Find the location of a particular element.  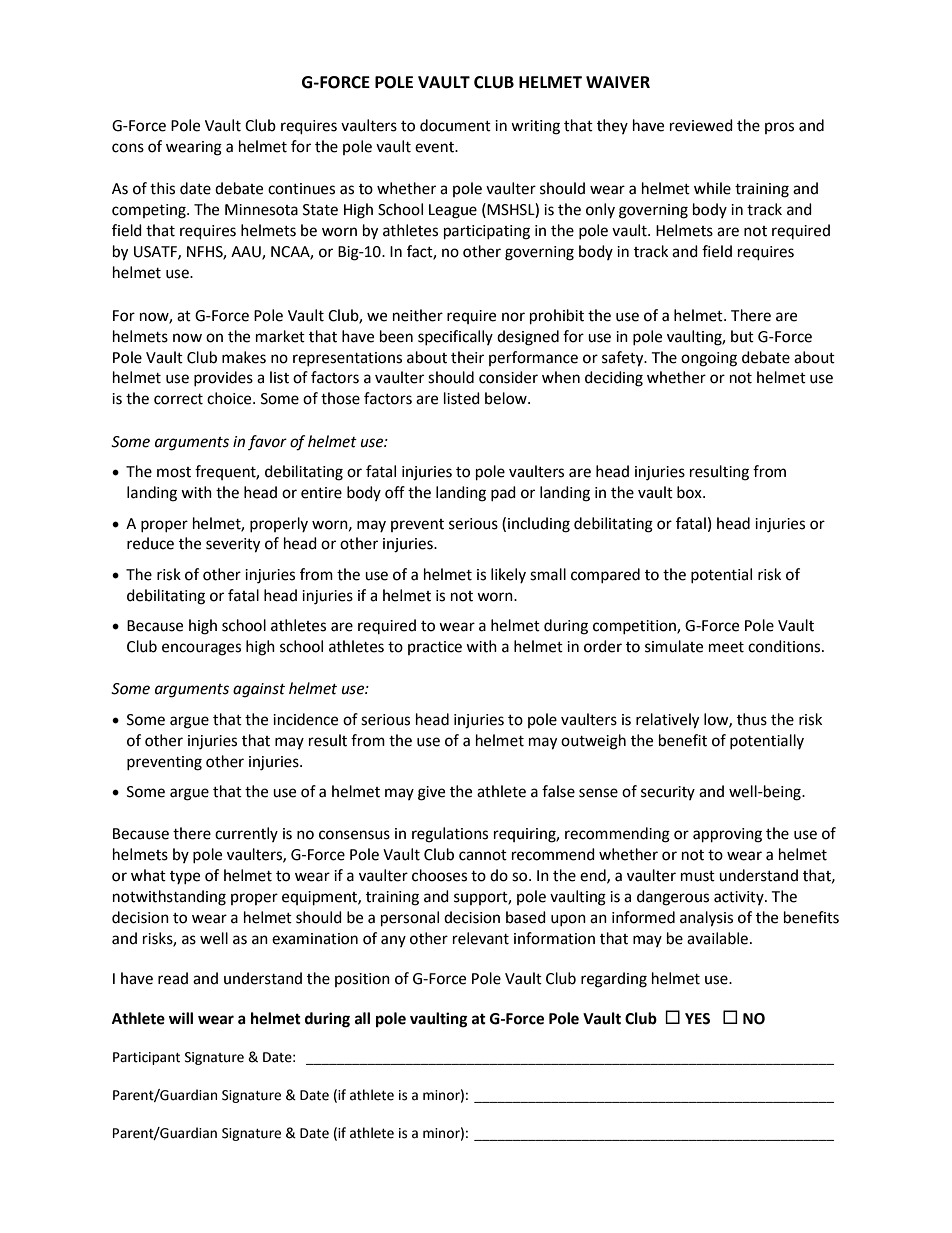

this is located at coordinates (162, 188).
